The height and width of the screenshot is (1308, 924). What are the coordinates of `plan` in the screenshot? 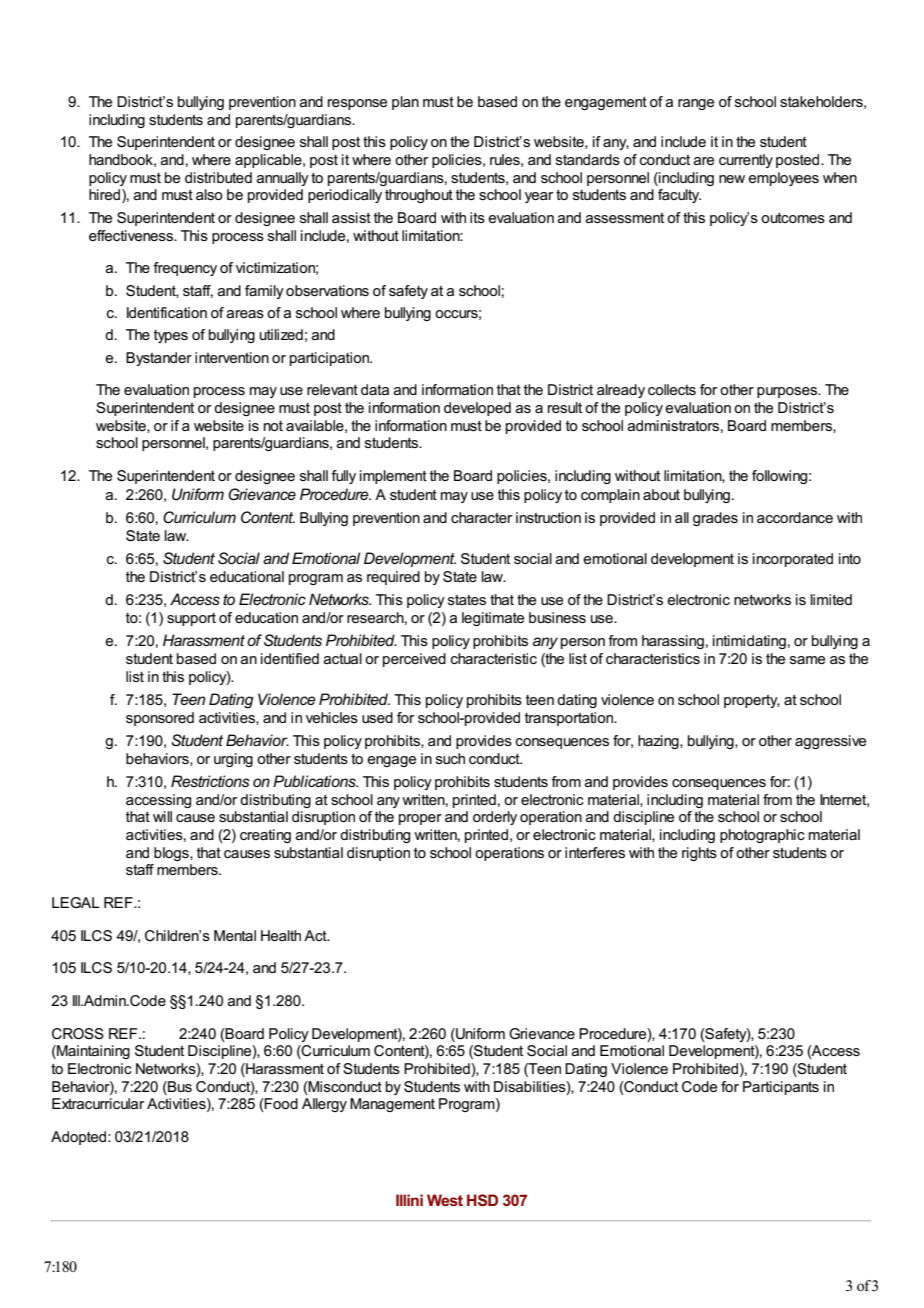 It's located at (405, 103).
